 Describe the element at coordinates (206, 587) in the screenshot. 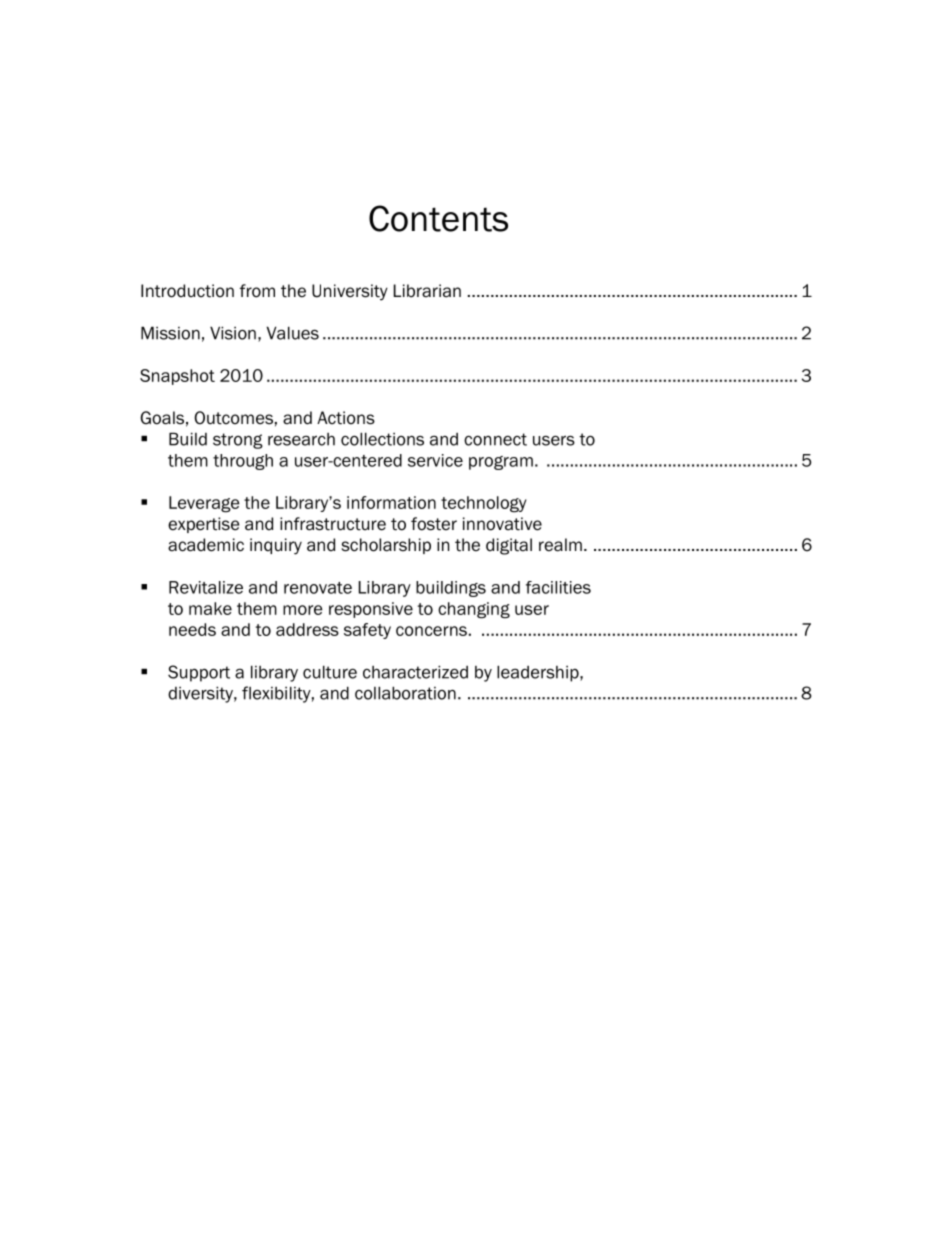

I see `Revitalize` at that location.
